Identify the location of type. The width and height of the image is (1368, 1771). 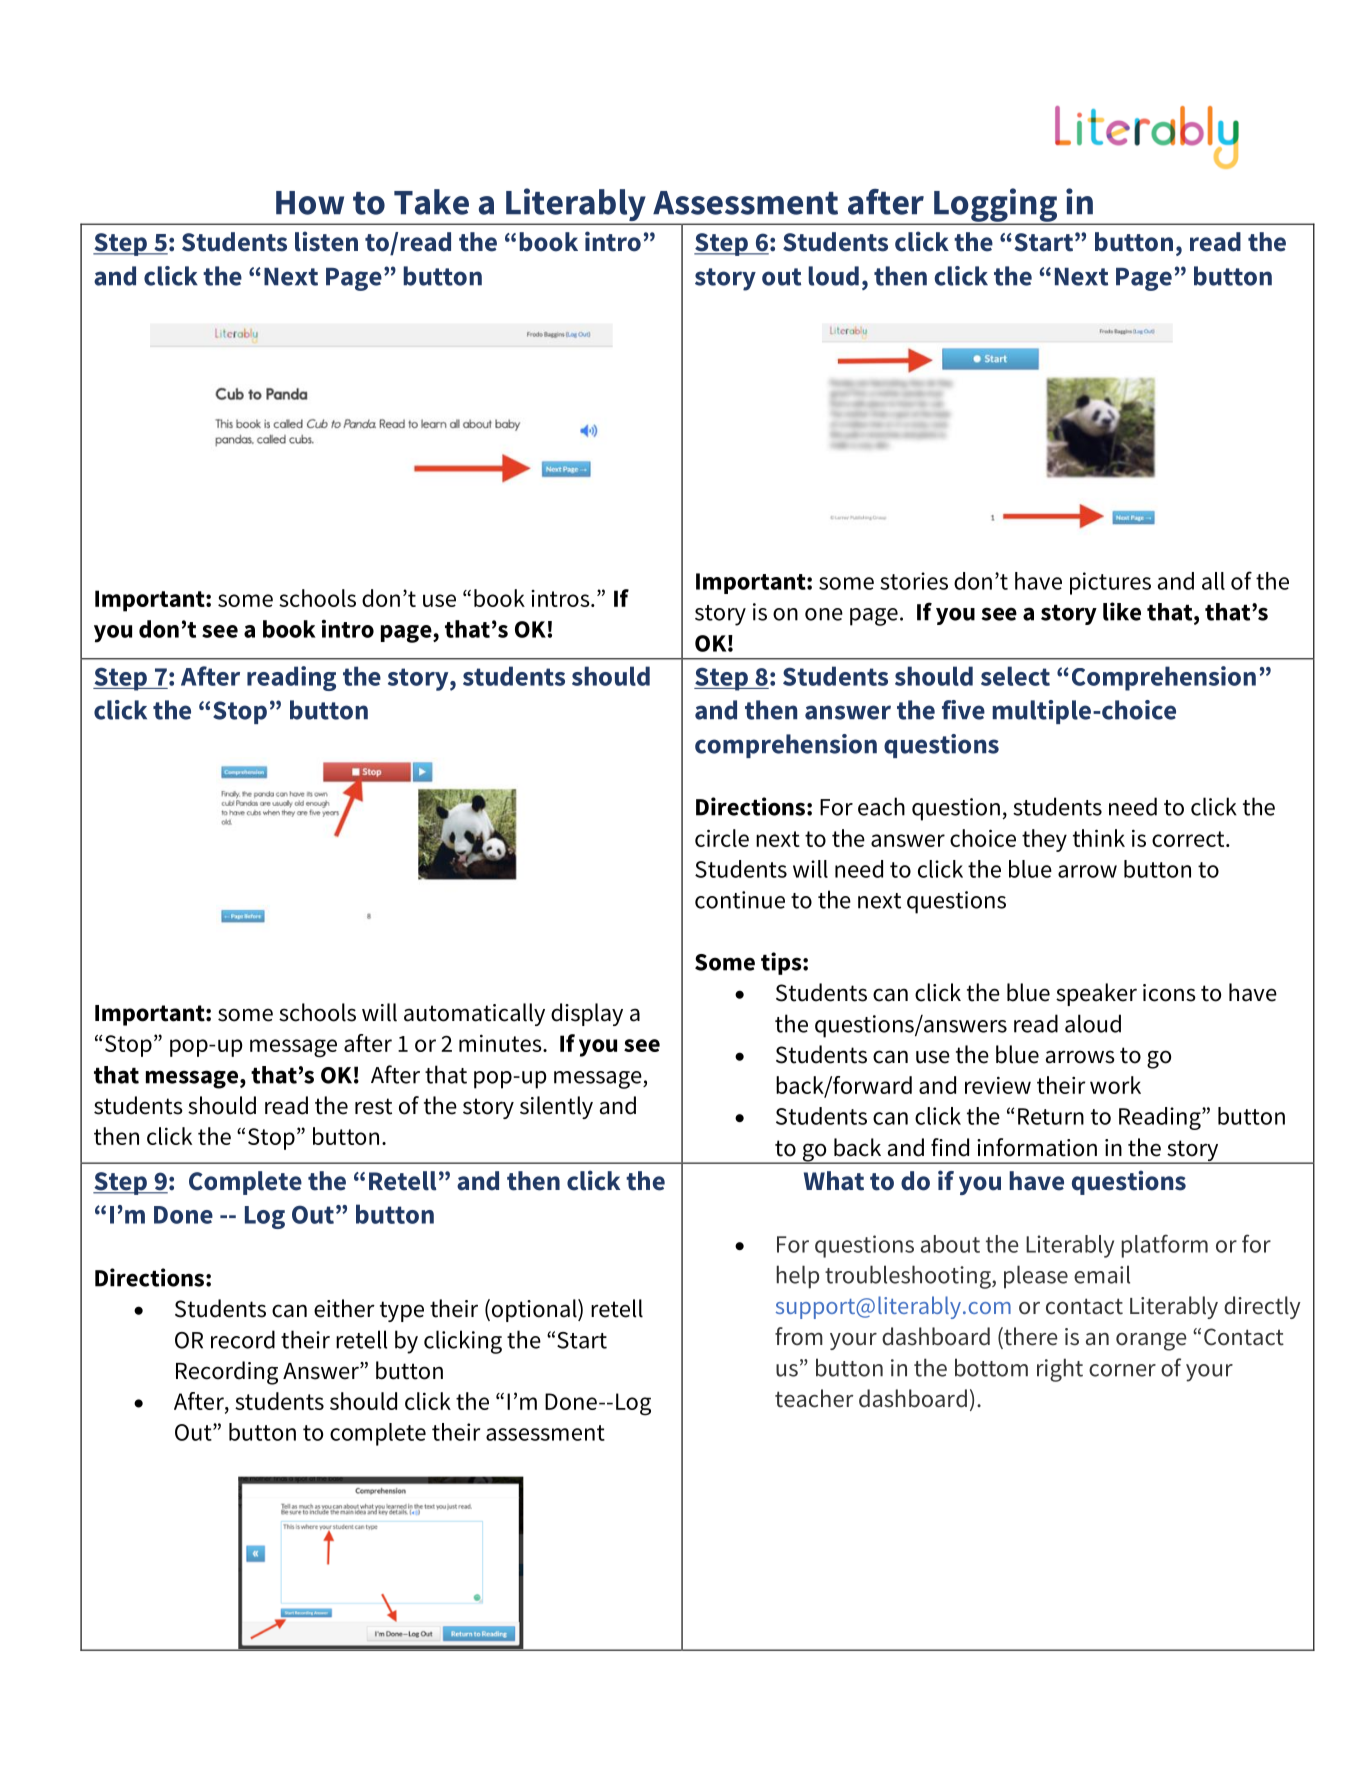
(402, 1311).
